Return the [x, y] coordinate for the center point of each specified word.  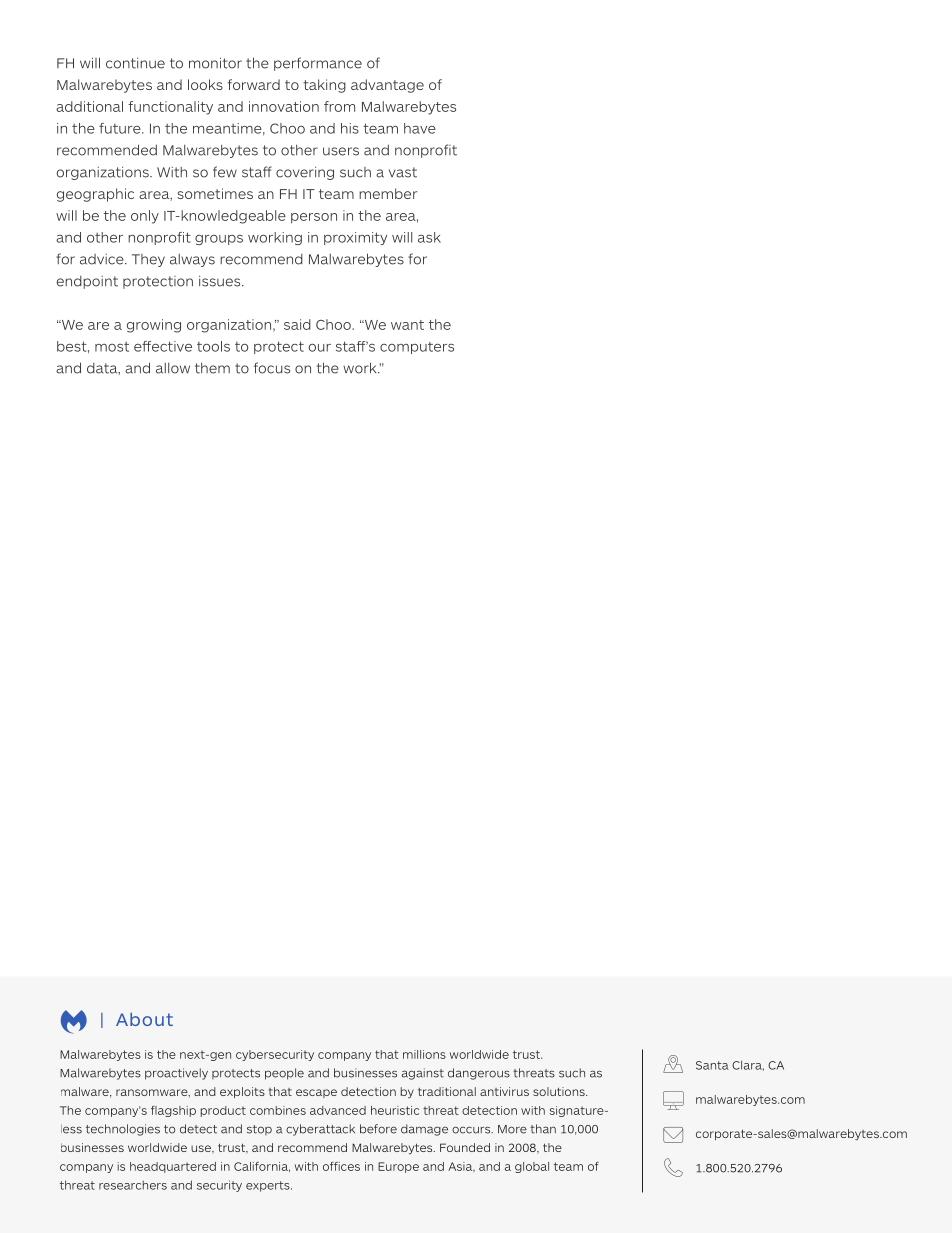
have [420, 128]
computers [417, 348]
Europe [398, 1167]
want [407, 325]
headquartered [173, 1167]
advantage [387, 86]
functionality [170, 108]
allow [173, 368]
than [543, 1129]
